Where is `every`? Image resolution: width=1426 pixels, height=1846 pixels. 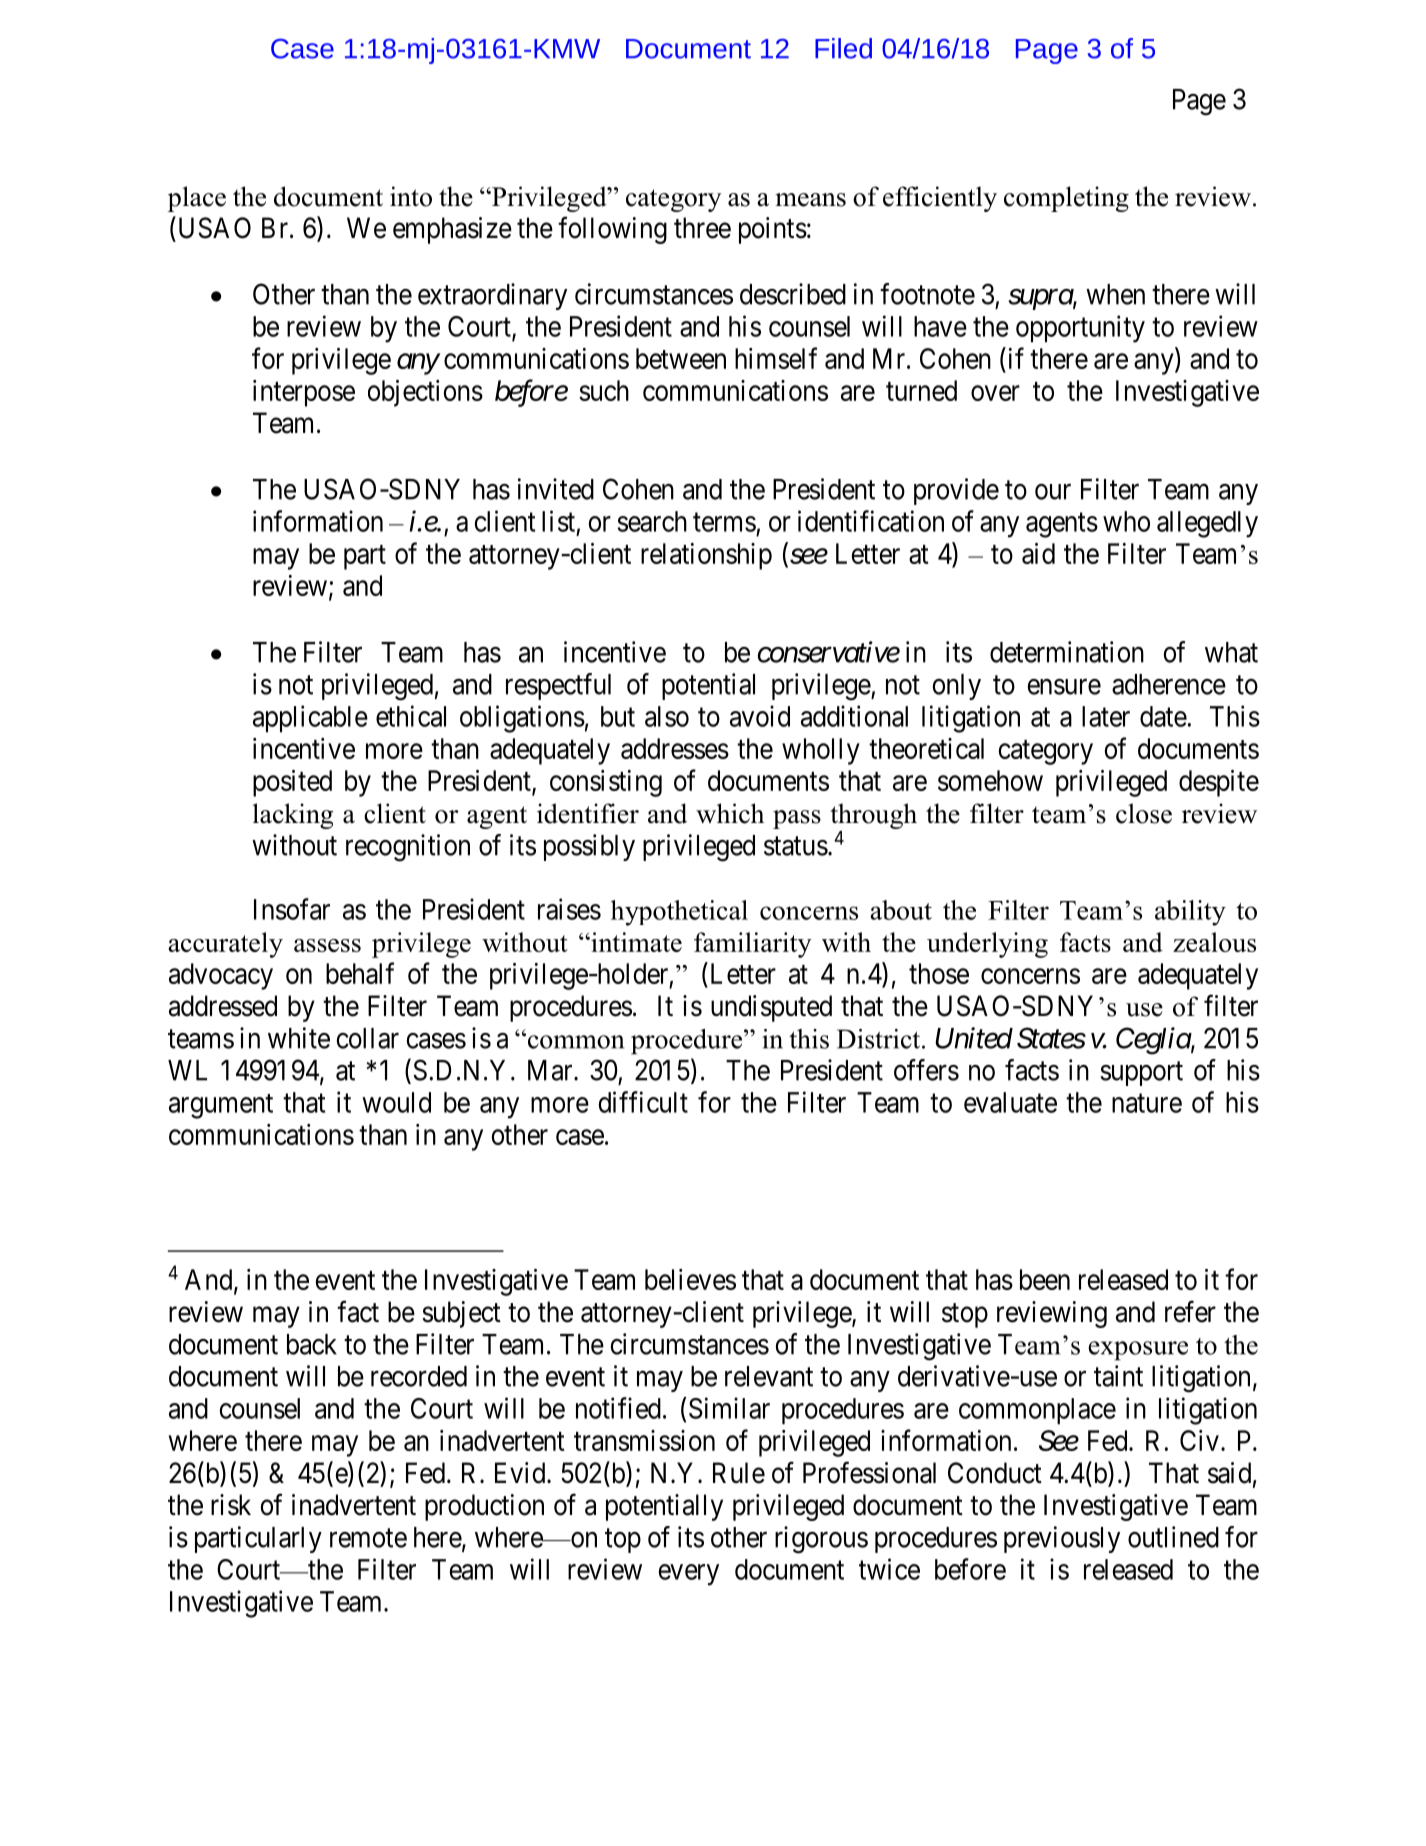 every is located at coordinates (689, 1575).
